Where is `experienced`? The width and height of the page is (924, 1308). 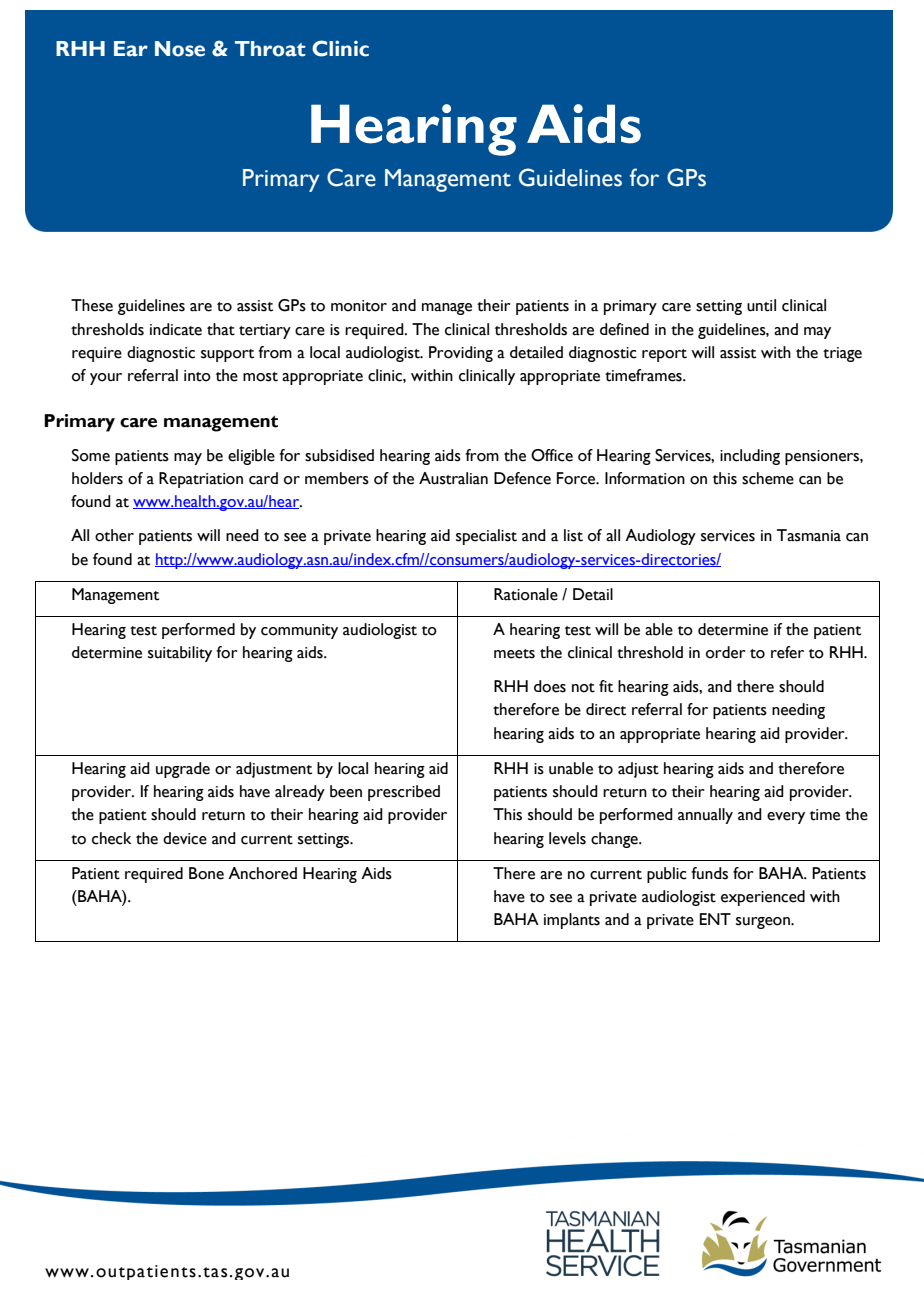
experienced is located at coordinates (763, 898).
